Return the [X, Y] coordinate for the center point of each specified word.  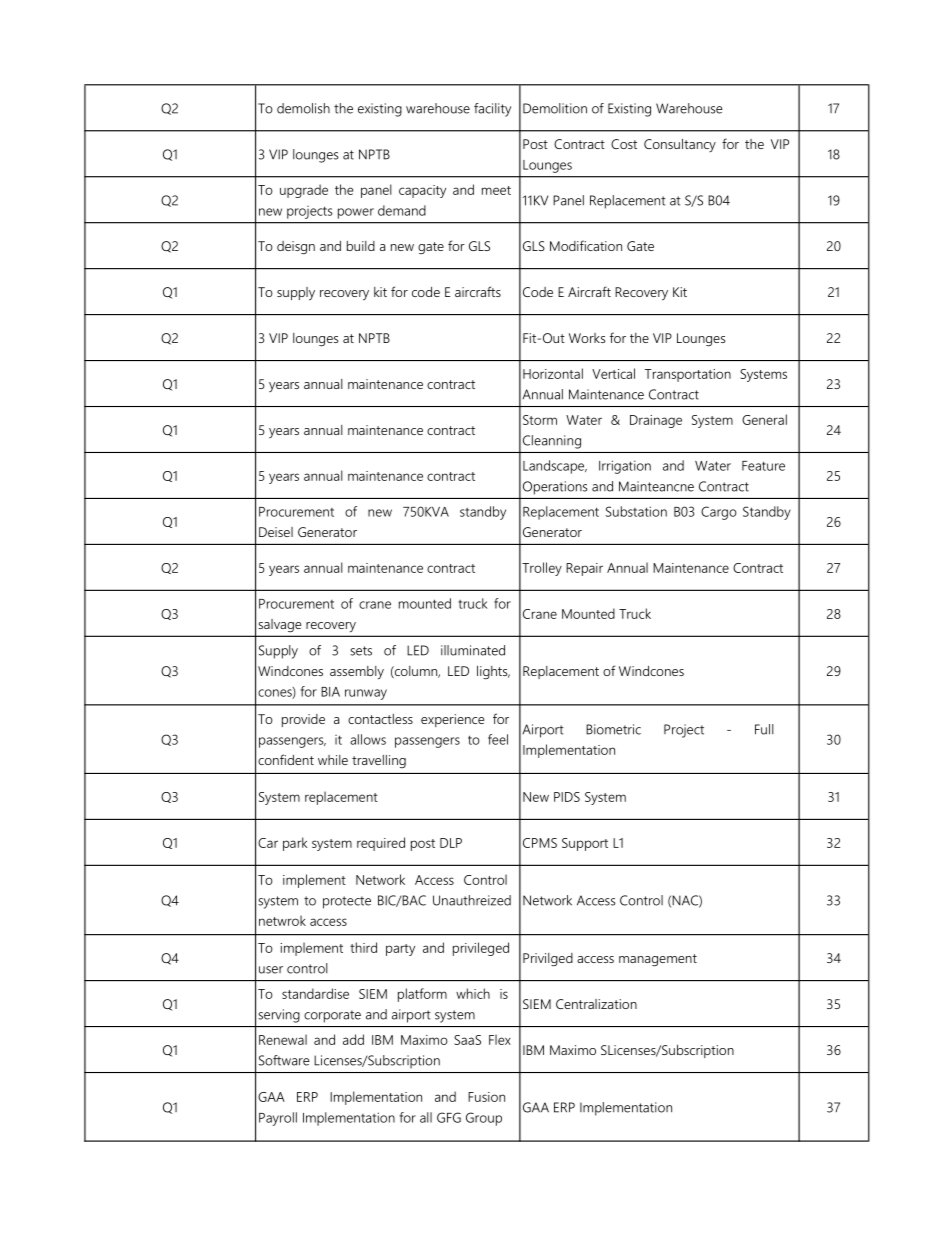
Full [764, 729]
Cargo [719, 513]
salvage [280, 625]
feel [498, 739]
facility [492, 110]
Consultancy [680, 145]
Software [284, 1060]
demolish [303, 108]
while [333, 760]
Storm [540, 420]
